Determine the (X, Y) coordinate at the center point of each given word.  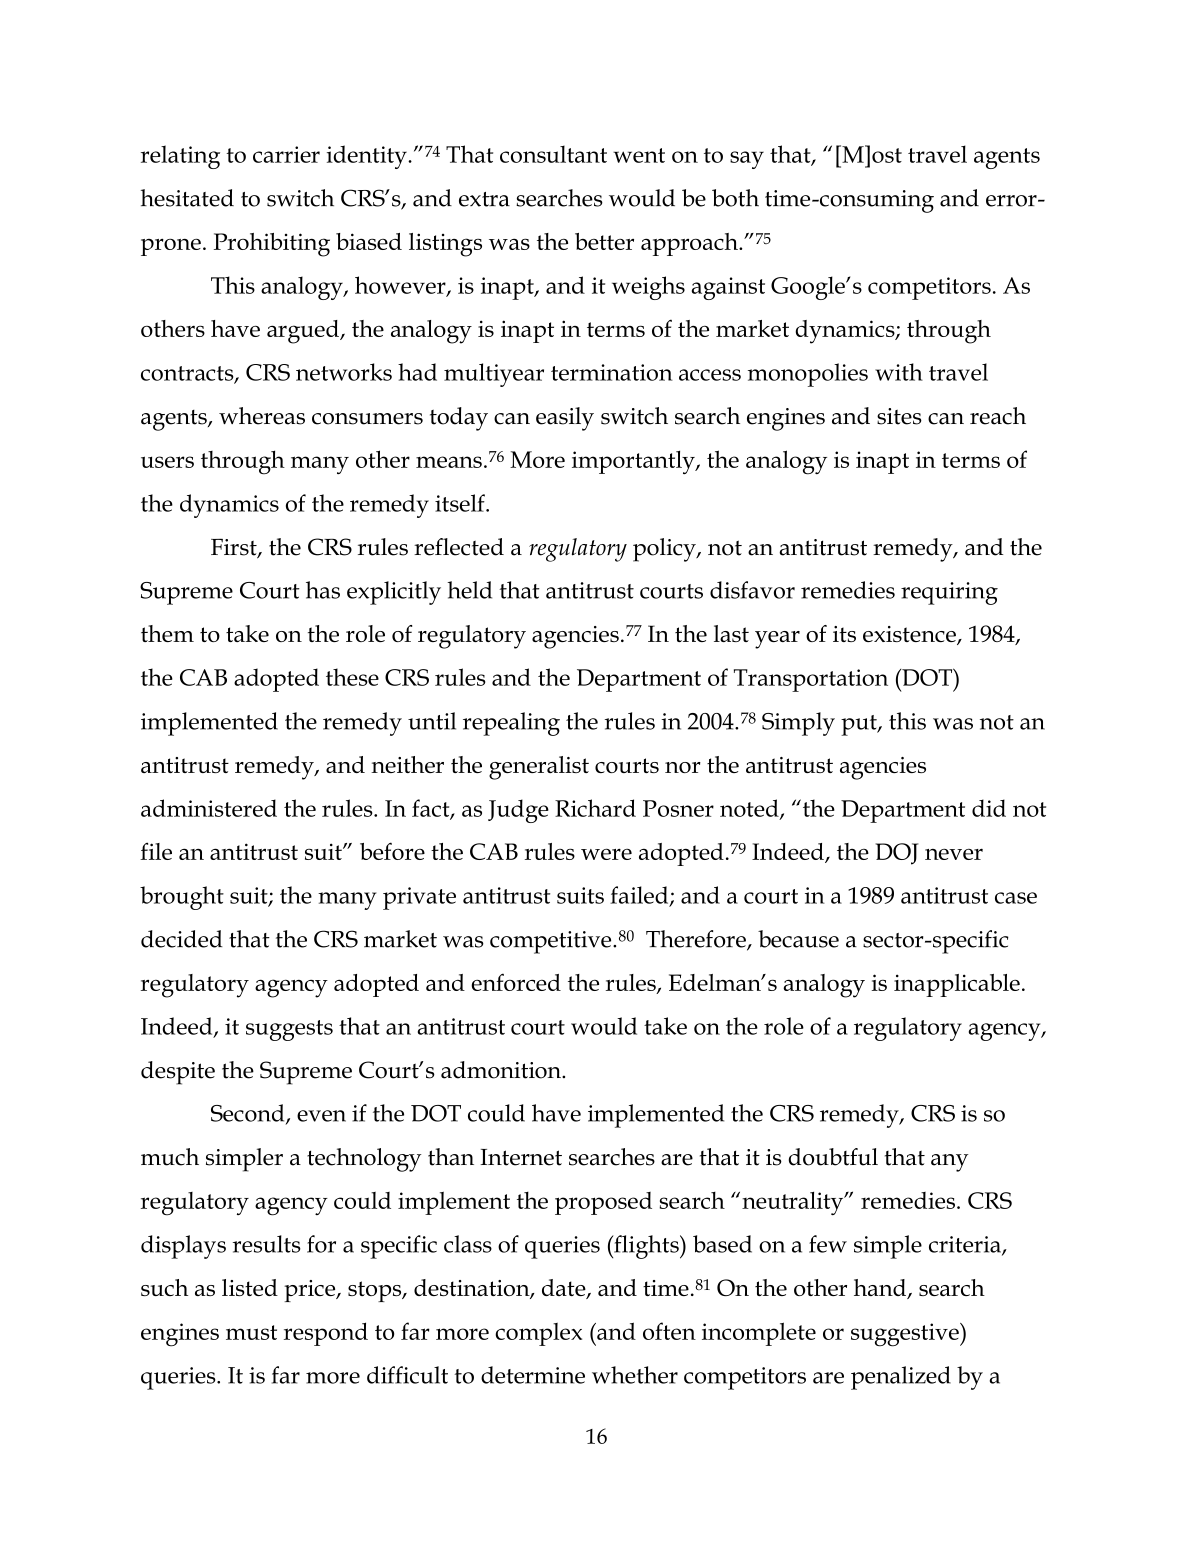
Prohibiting (272, 245)
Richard (595, 808)
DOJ (897, 854)
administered (209, 808)
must (251, 1332)
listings (445, 245)
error (1012, 201)
